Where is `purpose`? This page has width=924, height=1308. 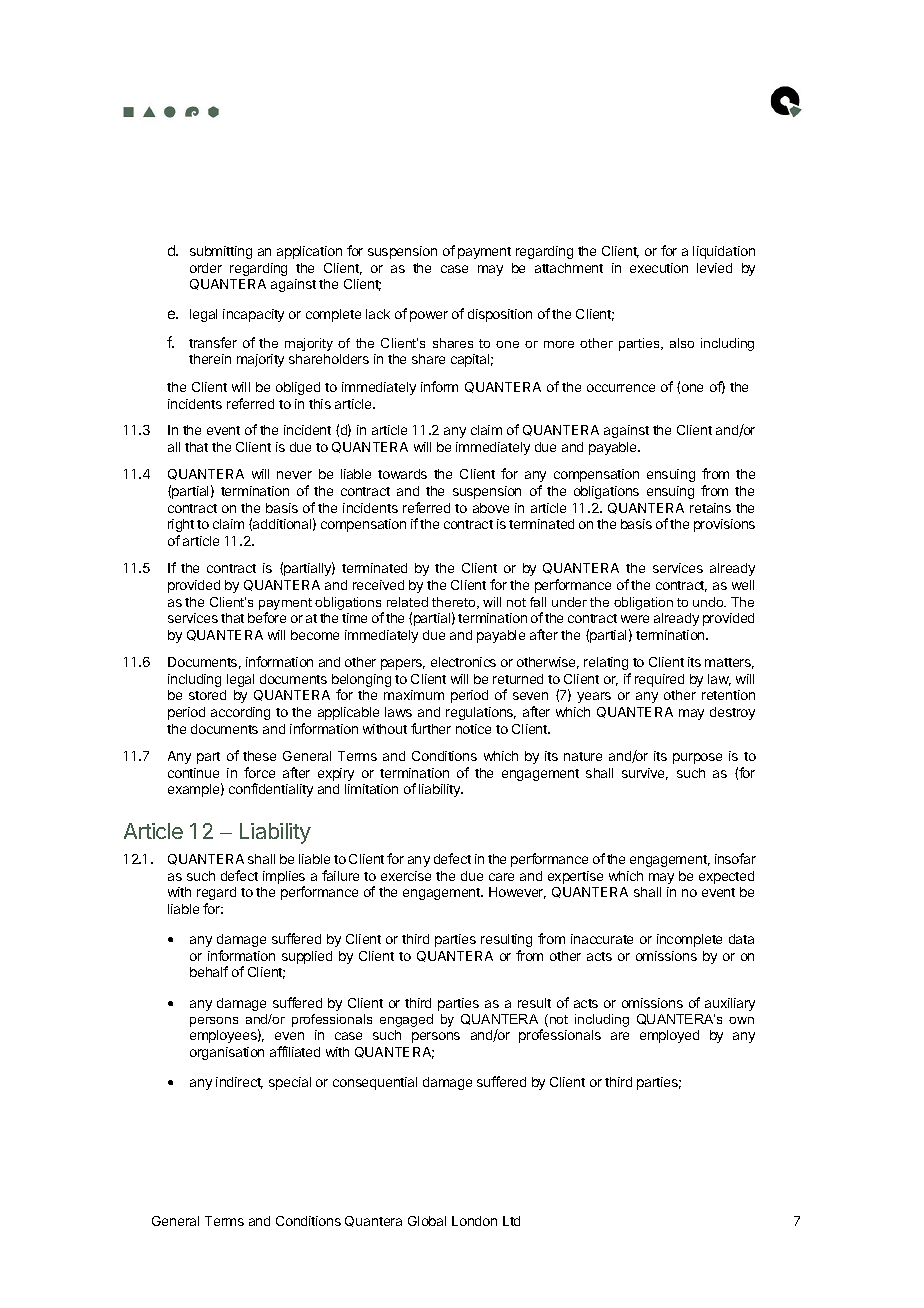
purpose is located at coordinates (697, 758).
